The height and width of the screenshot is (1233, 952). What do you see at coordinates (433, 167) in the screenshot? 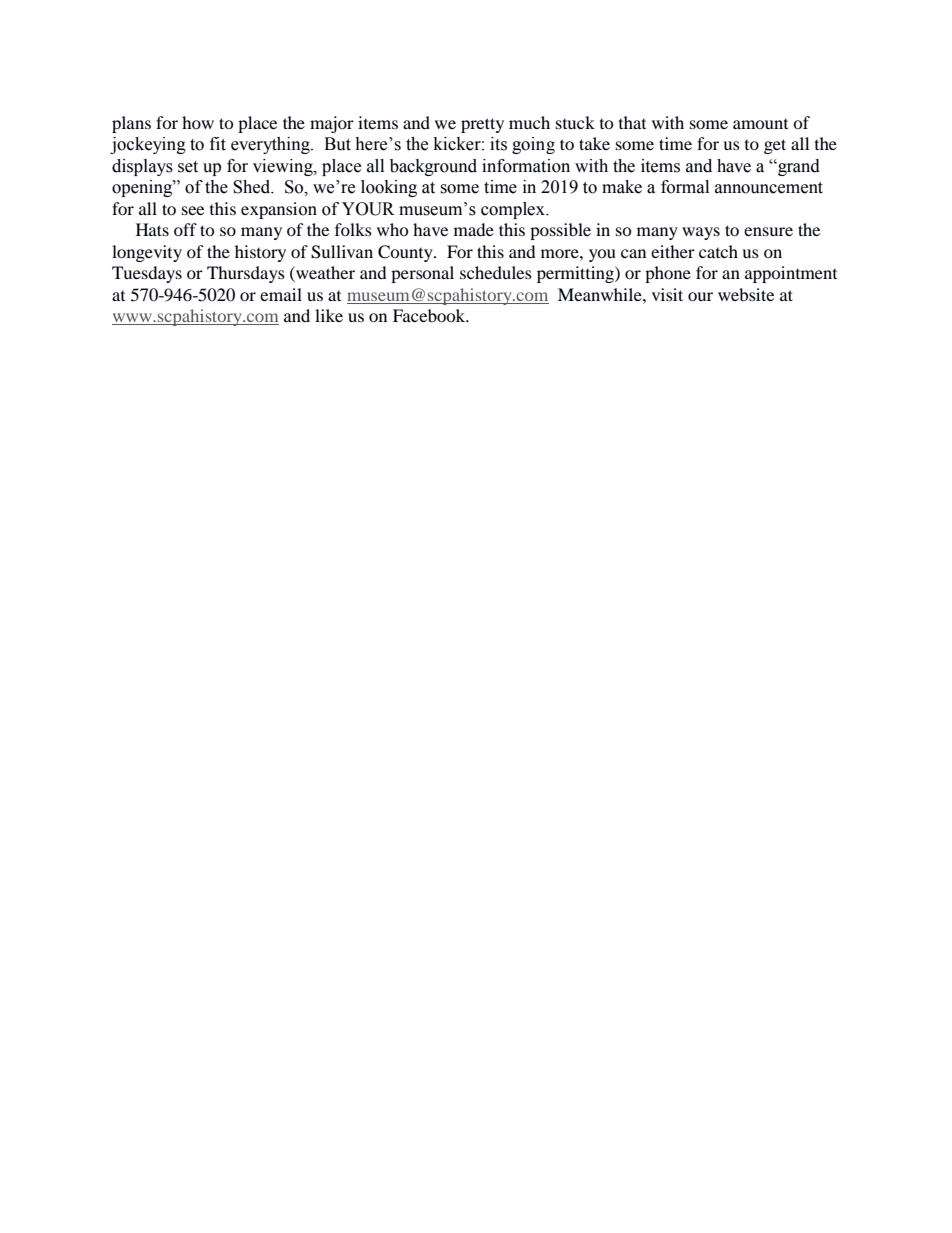
I see `background` at bounding box center [433, 167].
